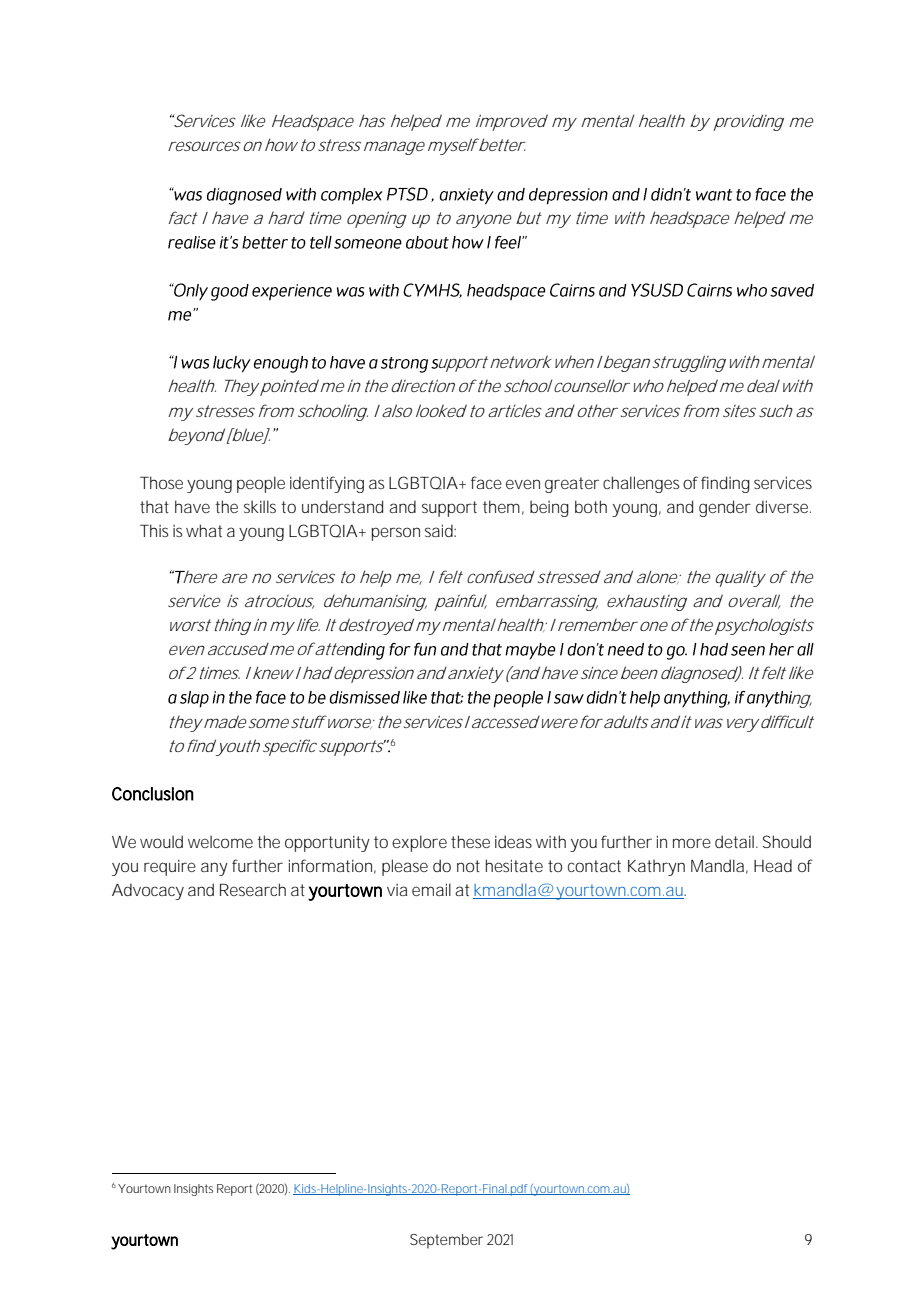 The height and width of the page is (1308, 924). I want to click on email, so click(431, 889).
